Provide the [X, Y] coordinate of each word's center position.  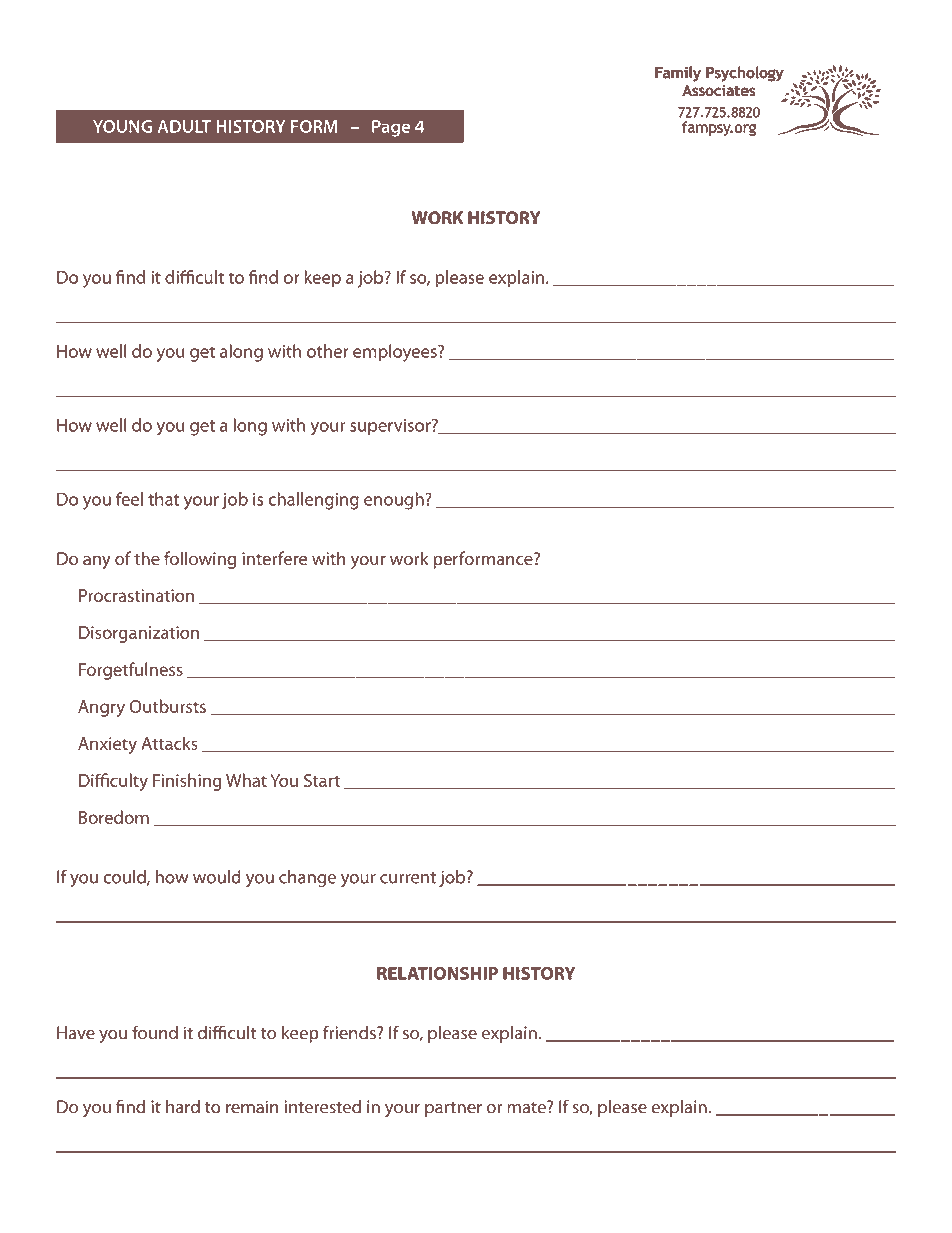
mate [527, 1107]
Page [391, 128]
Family [678, 74]
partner [453, 1109]
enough [395, 501]
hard [183, 1107]
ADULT [184, 126]
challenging [313, 501]
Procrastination [136, 595]
